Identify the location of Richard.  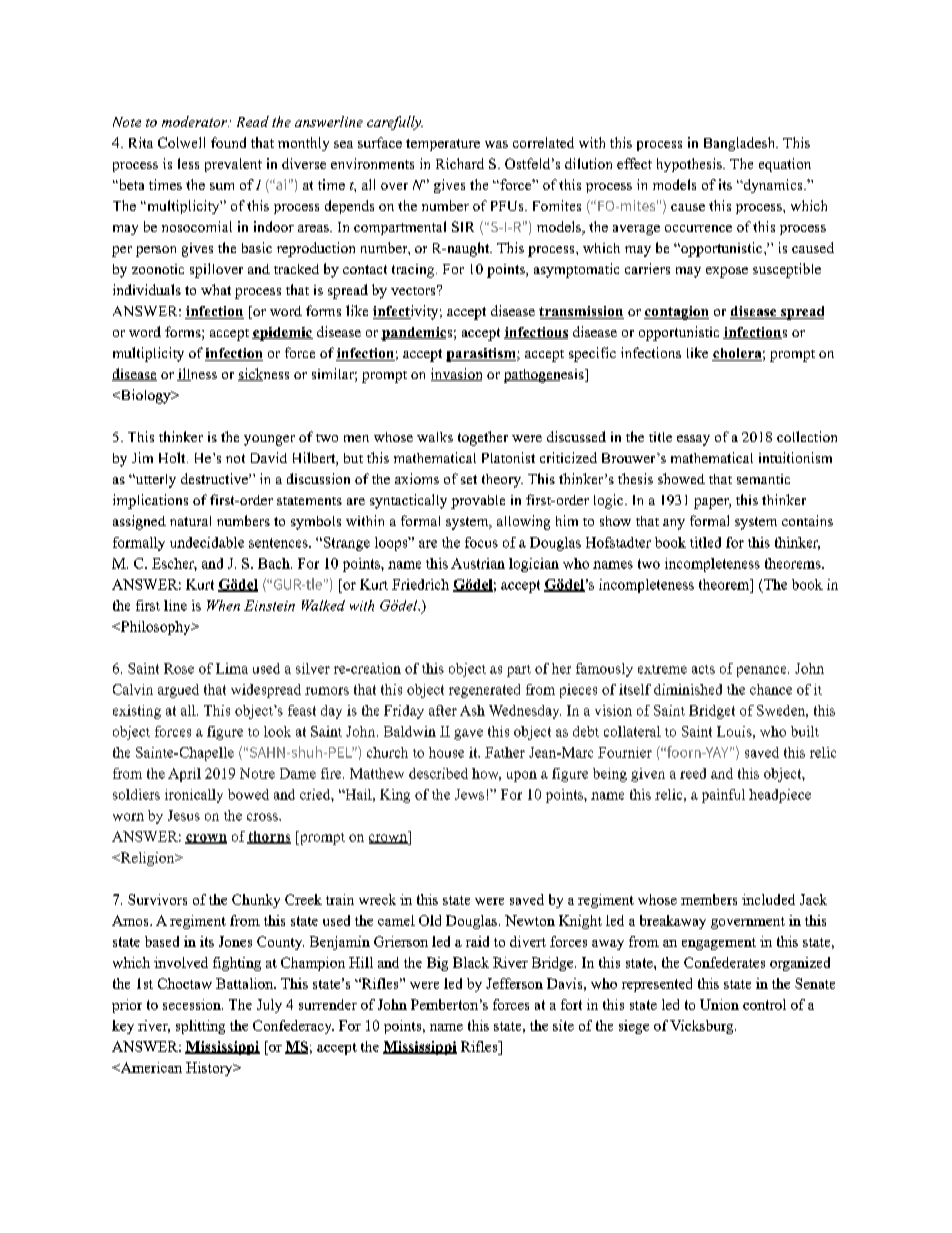
(460, 163).
